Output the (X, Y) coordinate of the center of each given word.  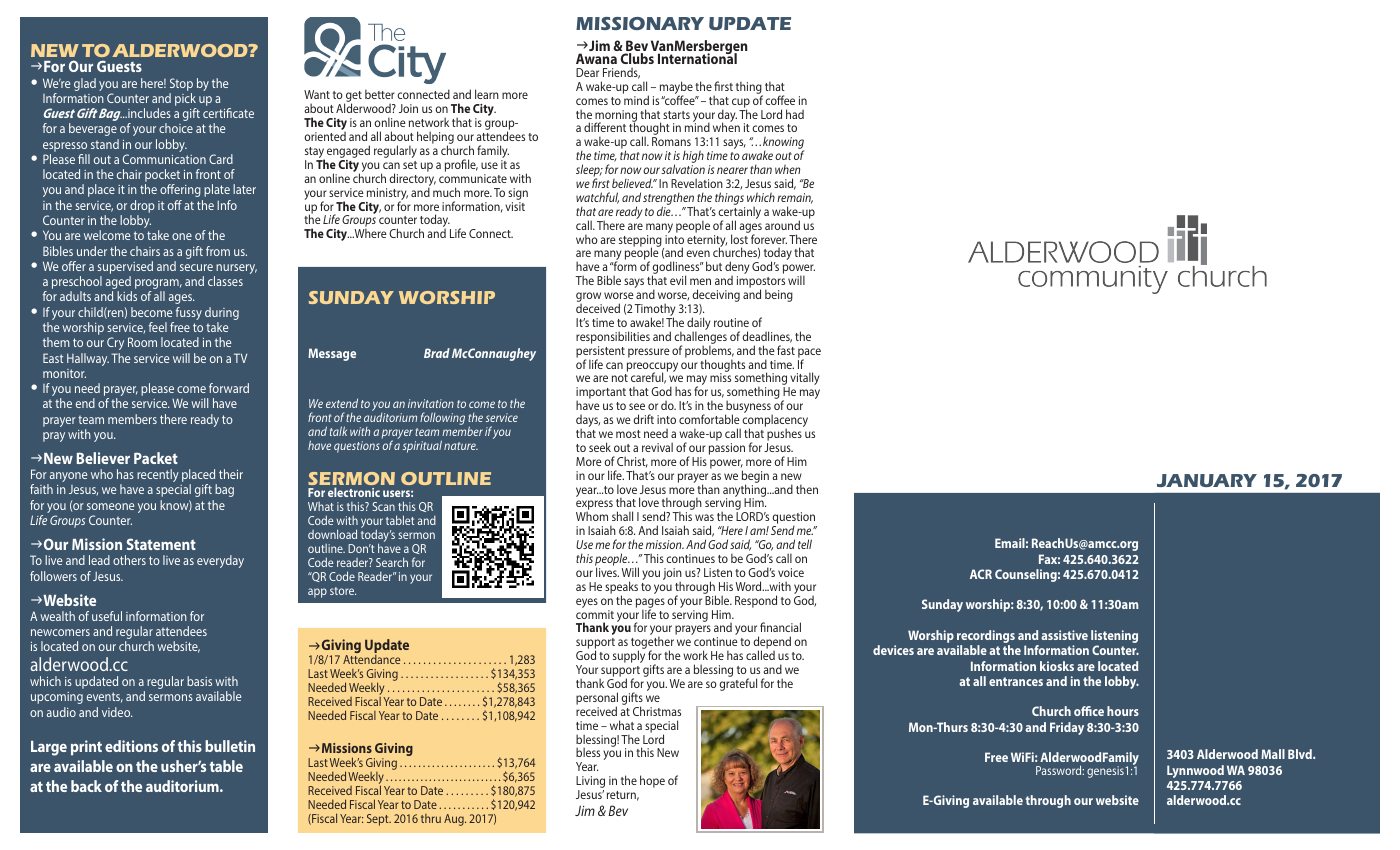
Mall (1273, 754)
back (86, 786)
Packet (156, 458)
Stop (181, 84)
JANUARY (1207, 480)
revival (657, 447)
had (795, 114)
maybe (676, 89)
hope (652, 781)
